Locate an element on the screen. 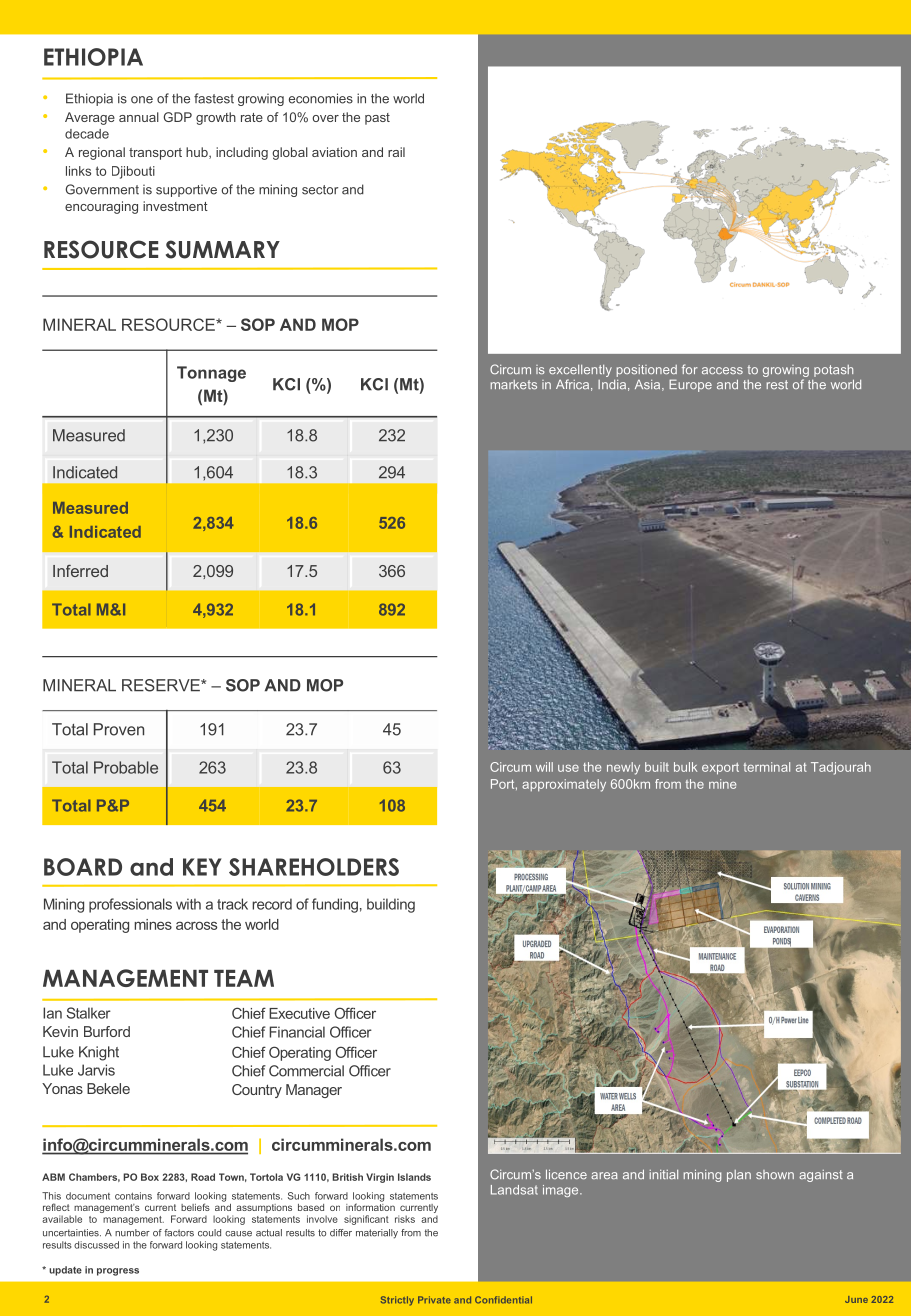  progress is located at coordinates (118, 1272).
